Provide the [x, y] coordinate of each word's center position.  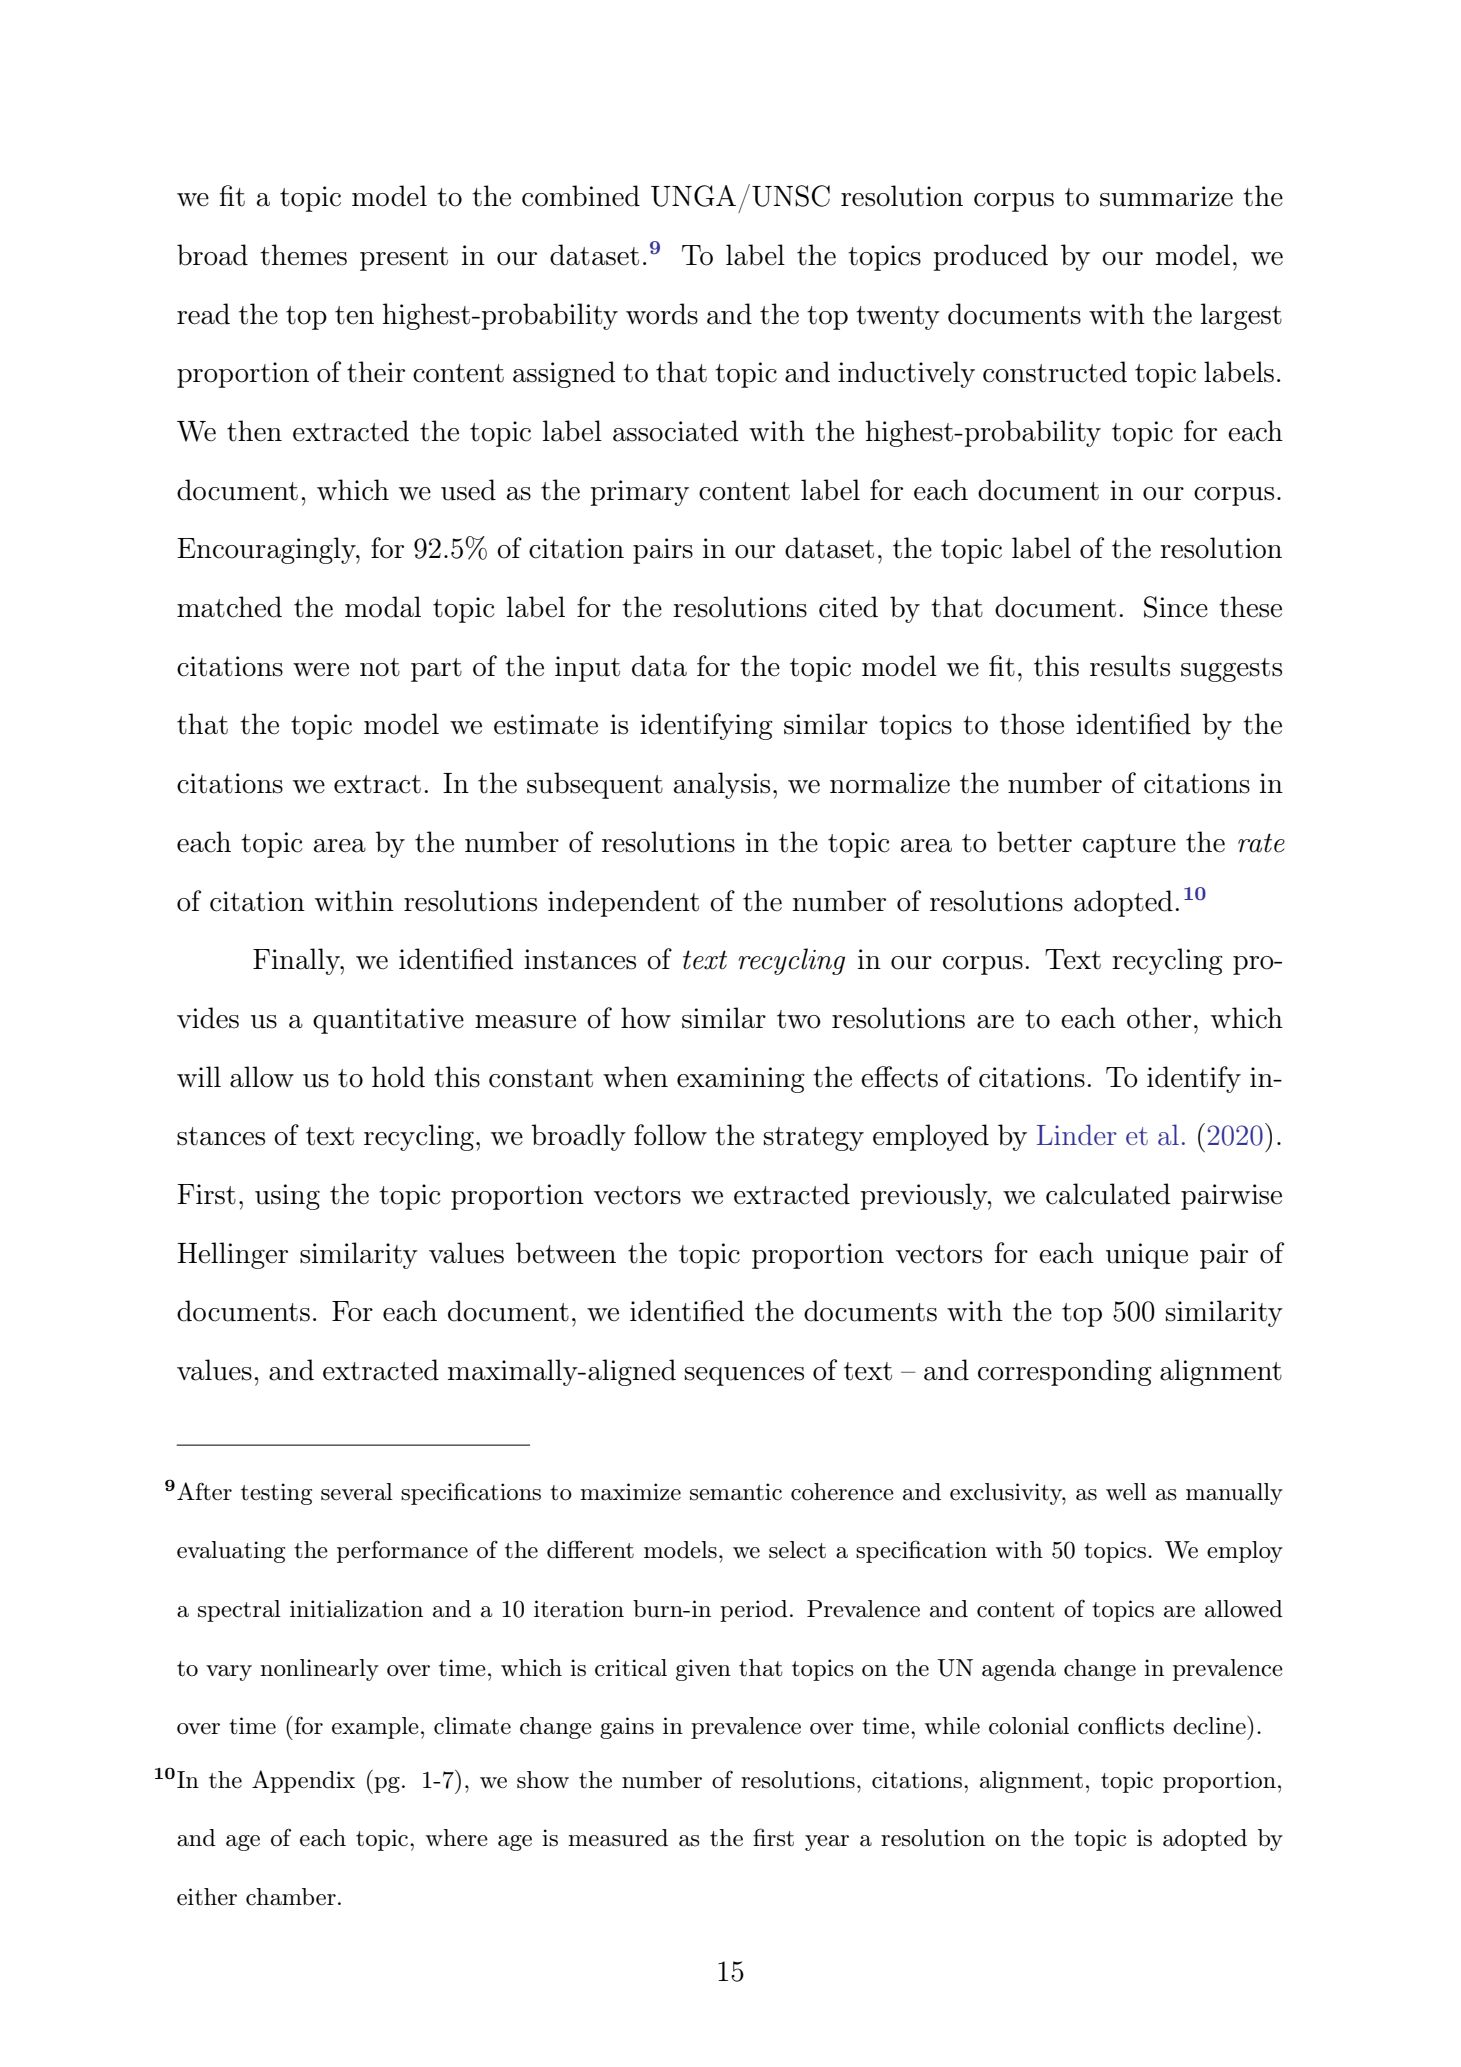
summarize [1166, 196]
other [1159, 1018]
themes [303, 255]
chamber [291, 1897]
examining [741, 1080]
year [827, 1843]
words [662, 314]
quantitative [388, 1021]
